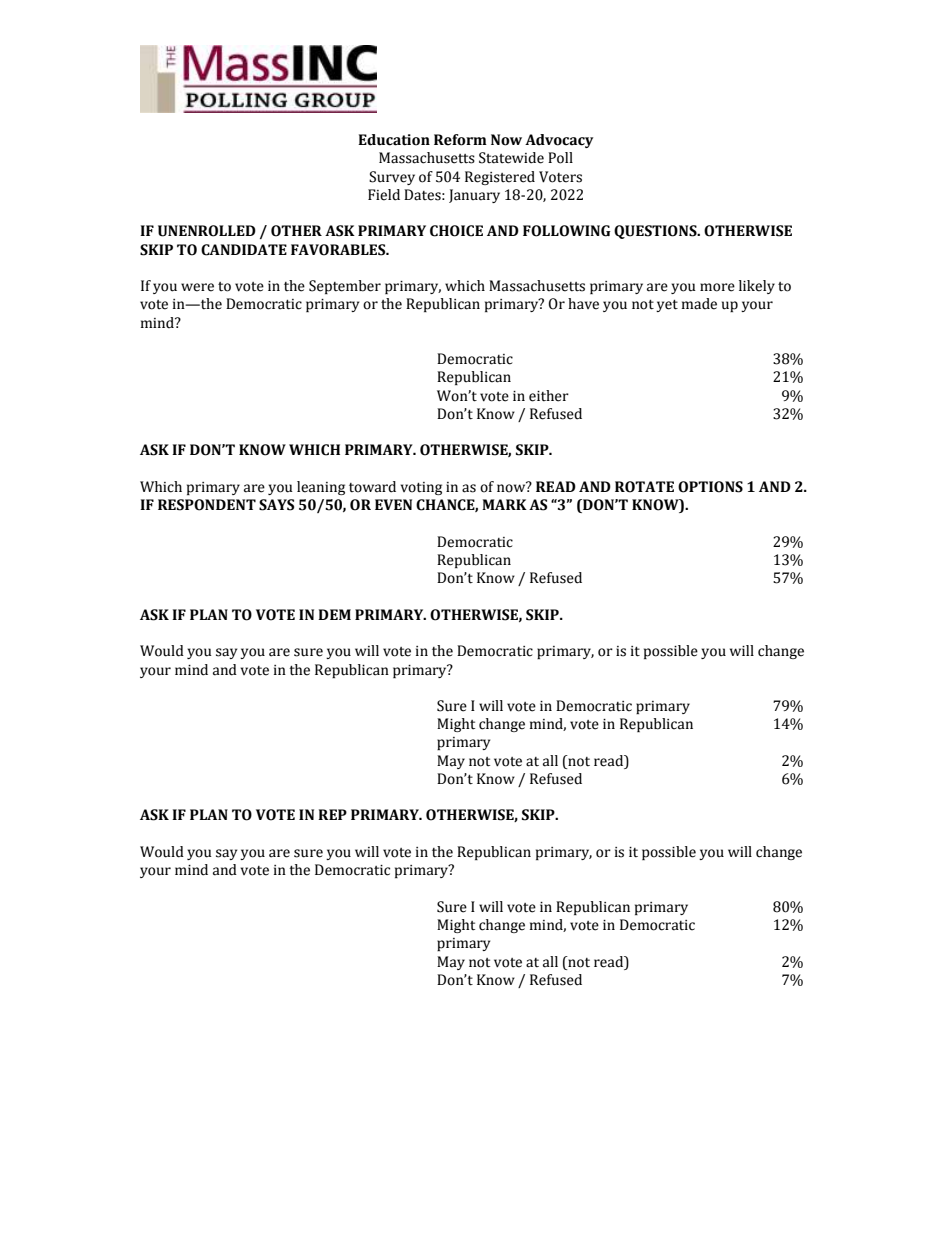 The height and width of the screenshot is (1233, 952). What do you see at coordinates (667, 306) in the screenshot?
I see `yet` at bounding box center [667, 306].
